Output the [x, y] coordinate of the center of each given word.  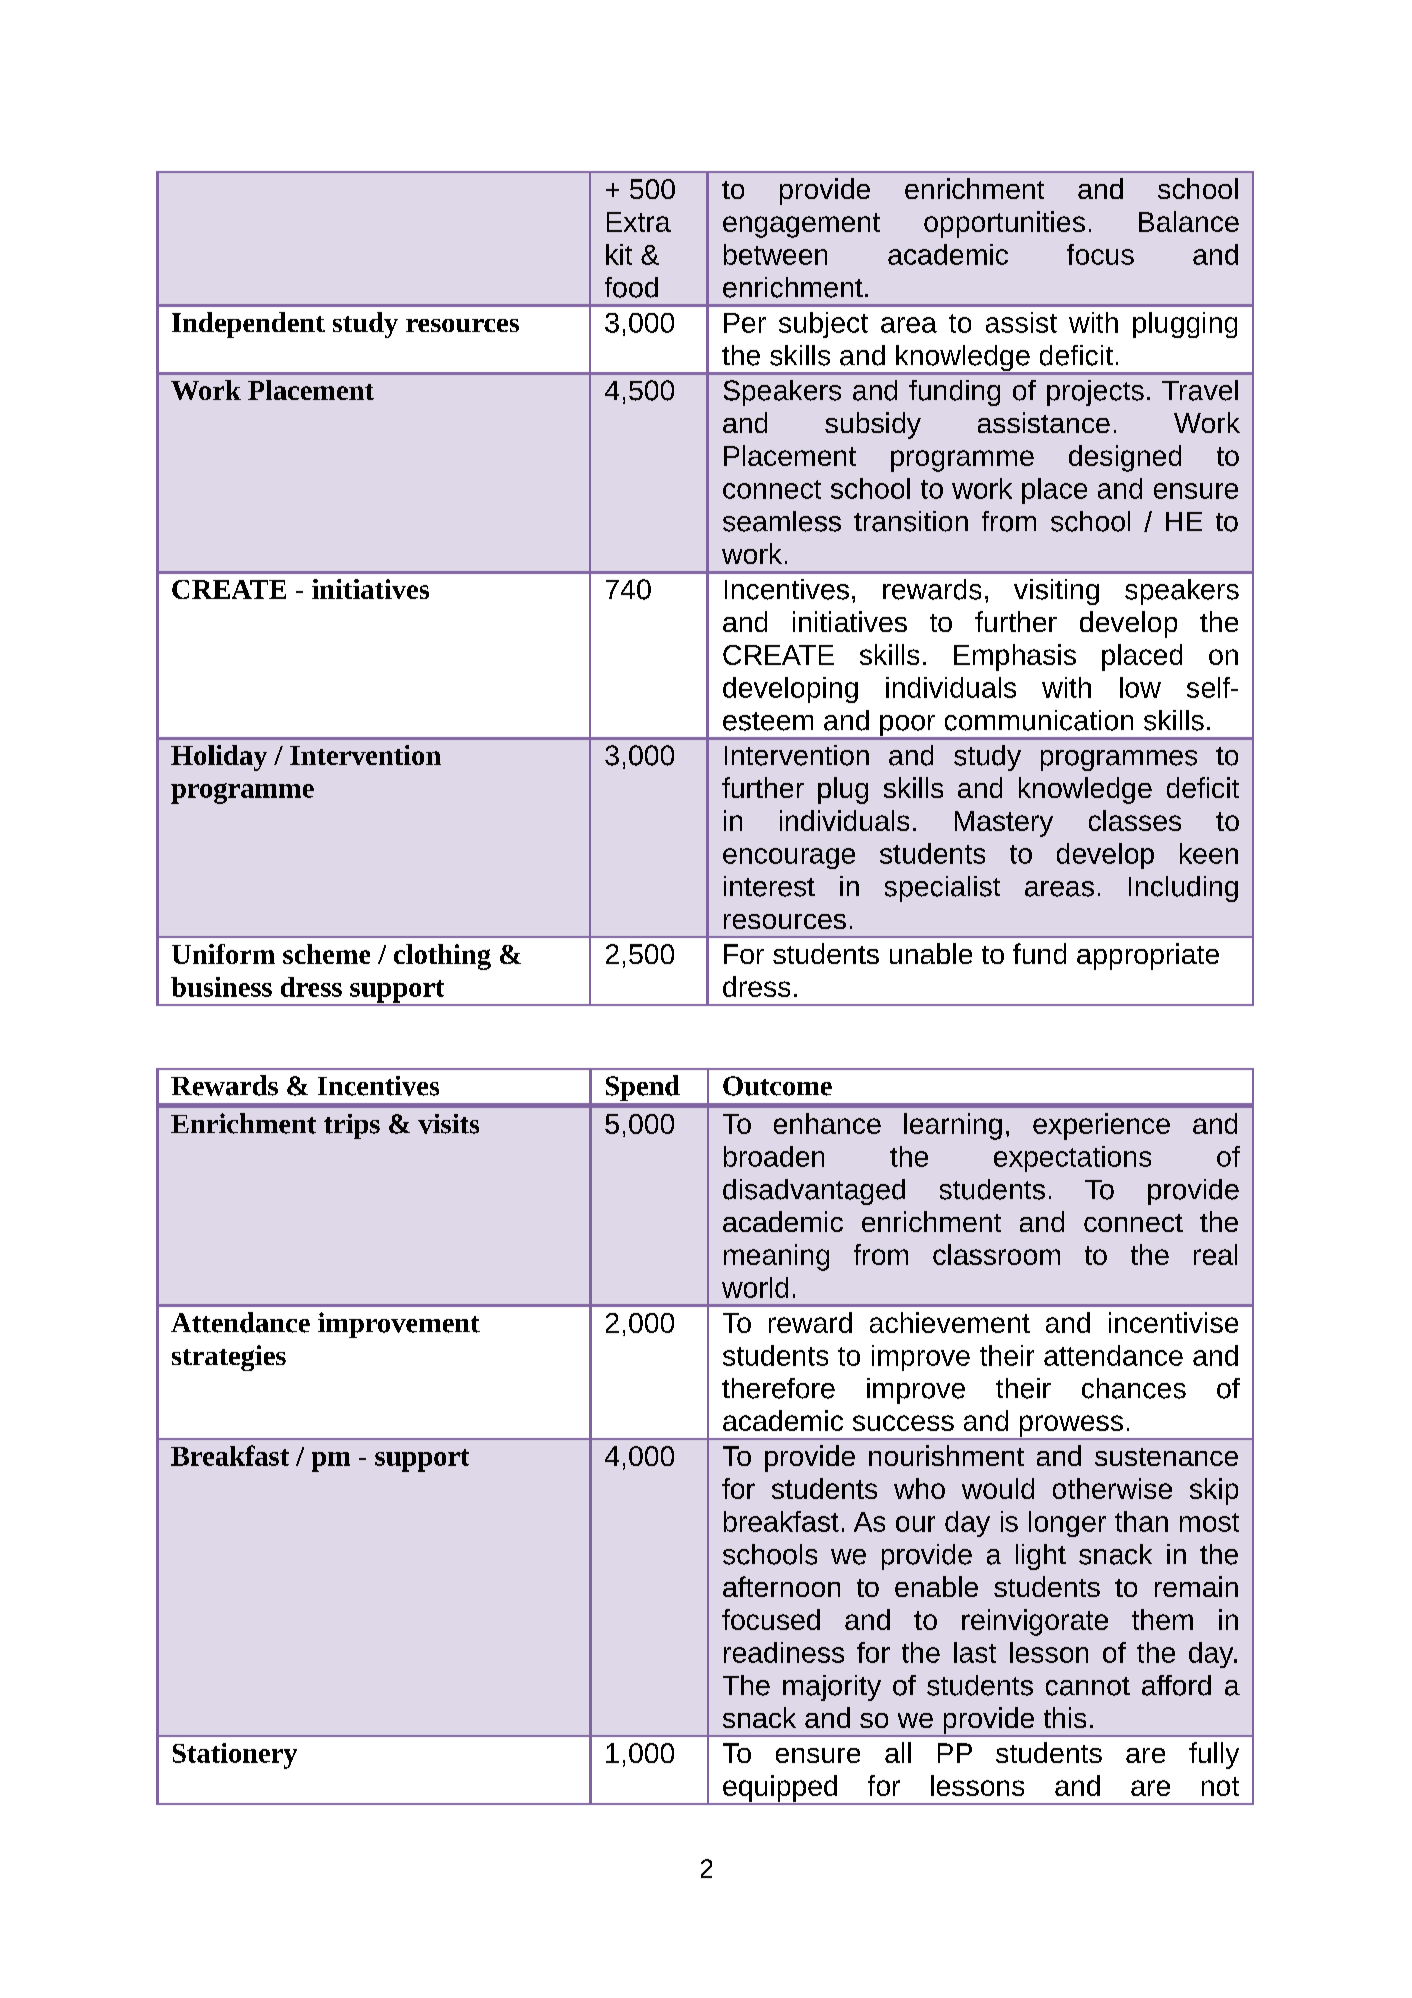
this [1065, 1717]
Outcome [777, 1086]
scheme [326, 954]
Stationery [235, 1756]
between [775, 254]
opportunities [1004, 224]
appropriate [1148, 956]
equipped [780, 1789]
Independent [248, 325]
